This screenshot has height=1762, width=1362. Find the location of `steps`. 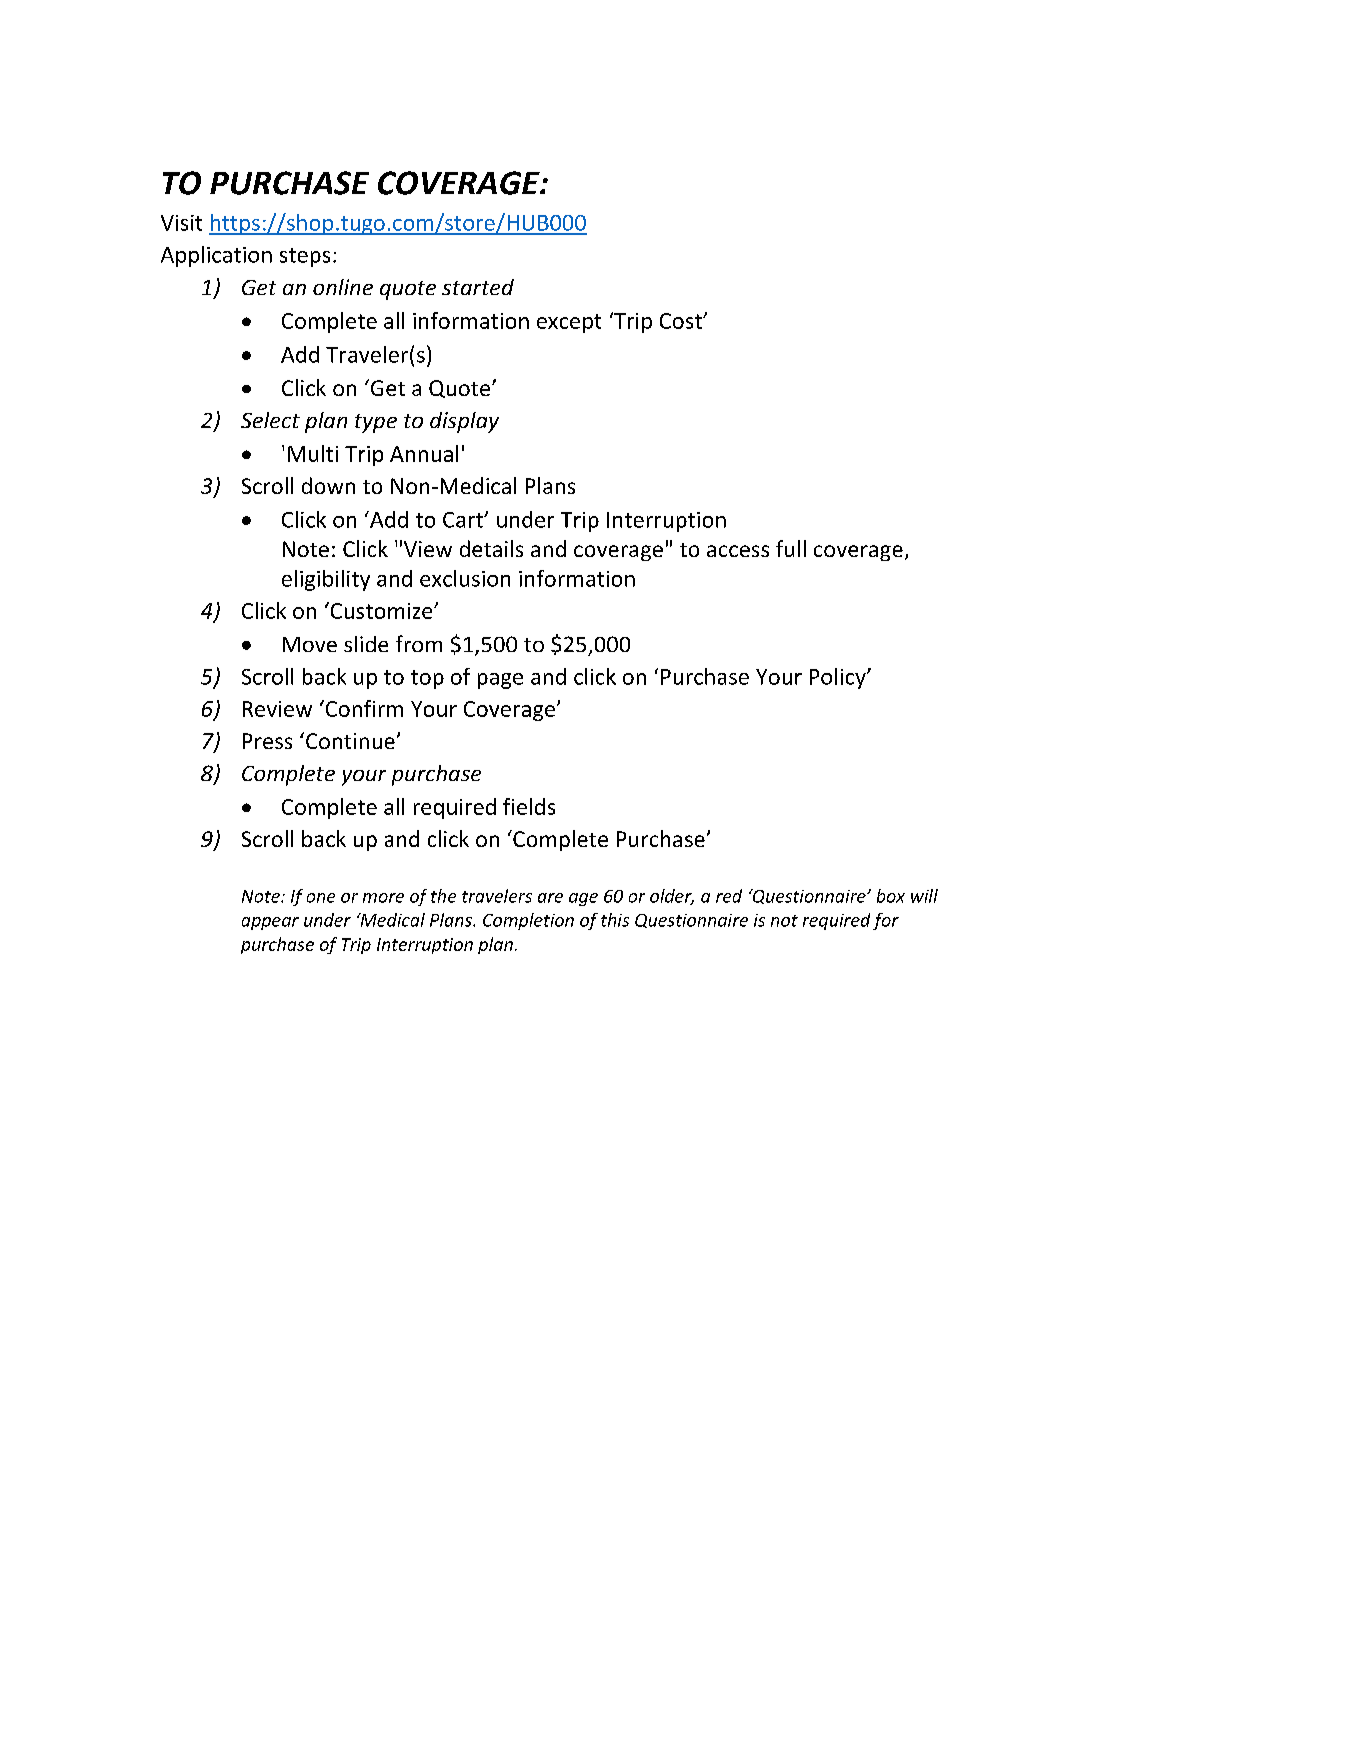

steps is located at coordinates (305, 257).
